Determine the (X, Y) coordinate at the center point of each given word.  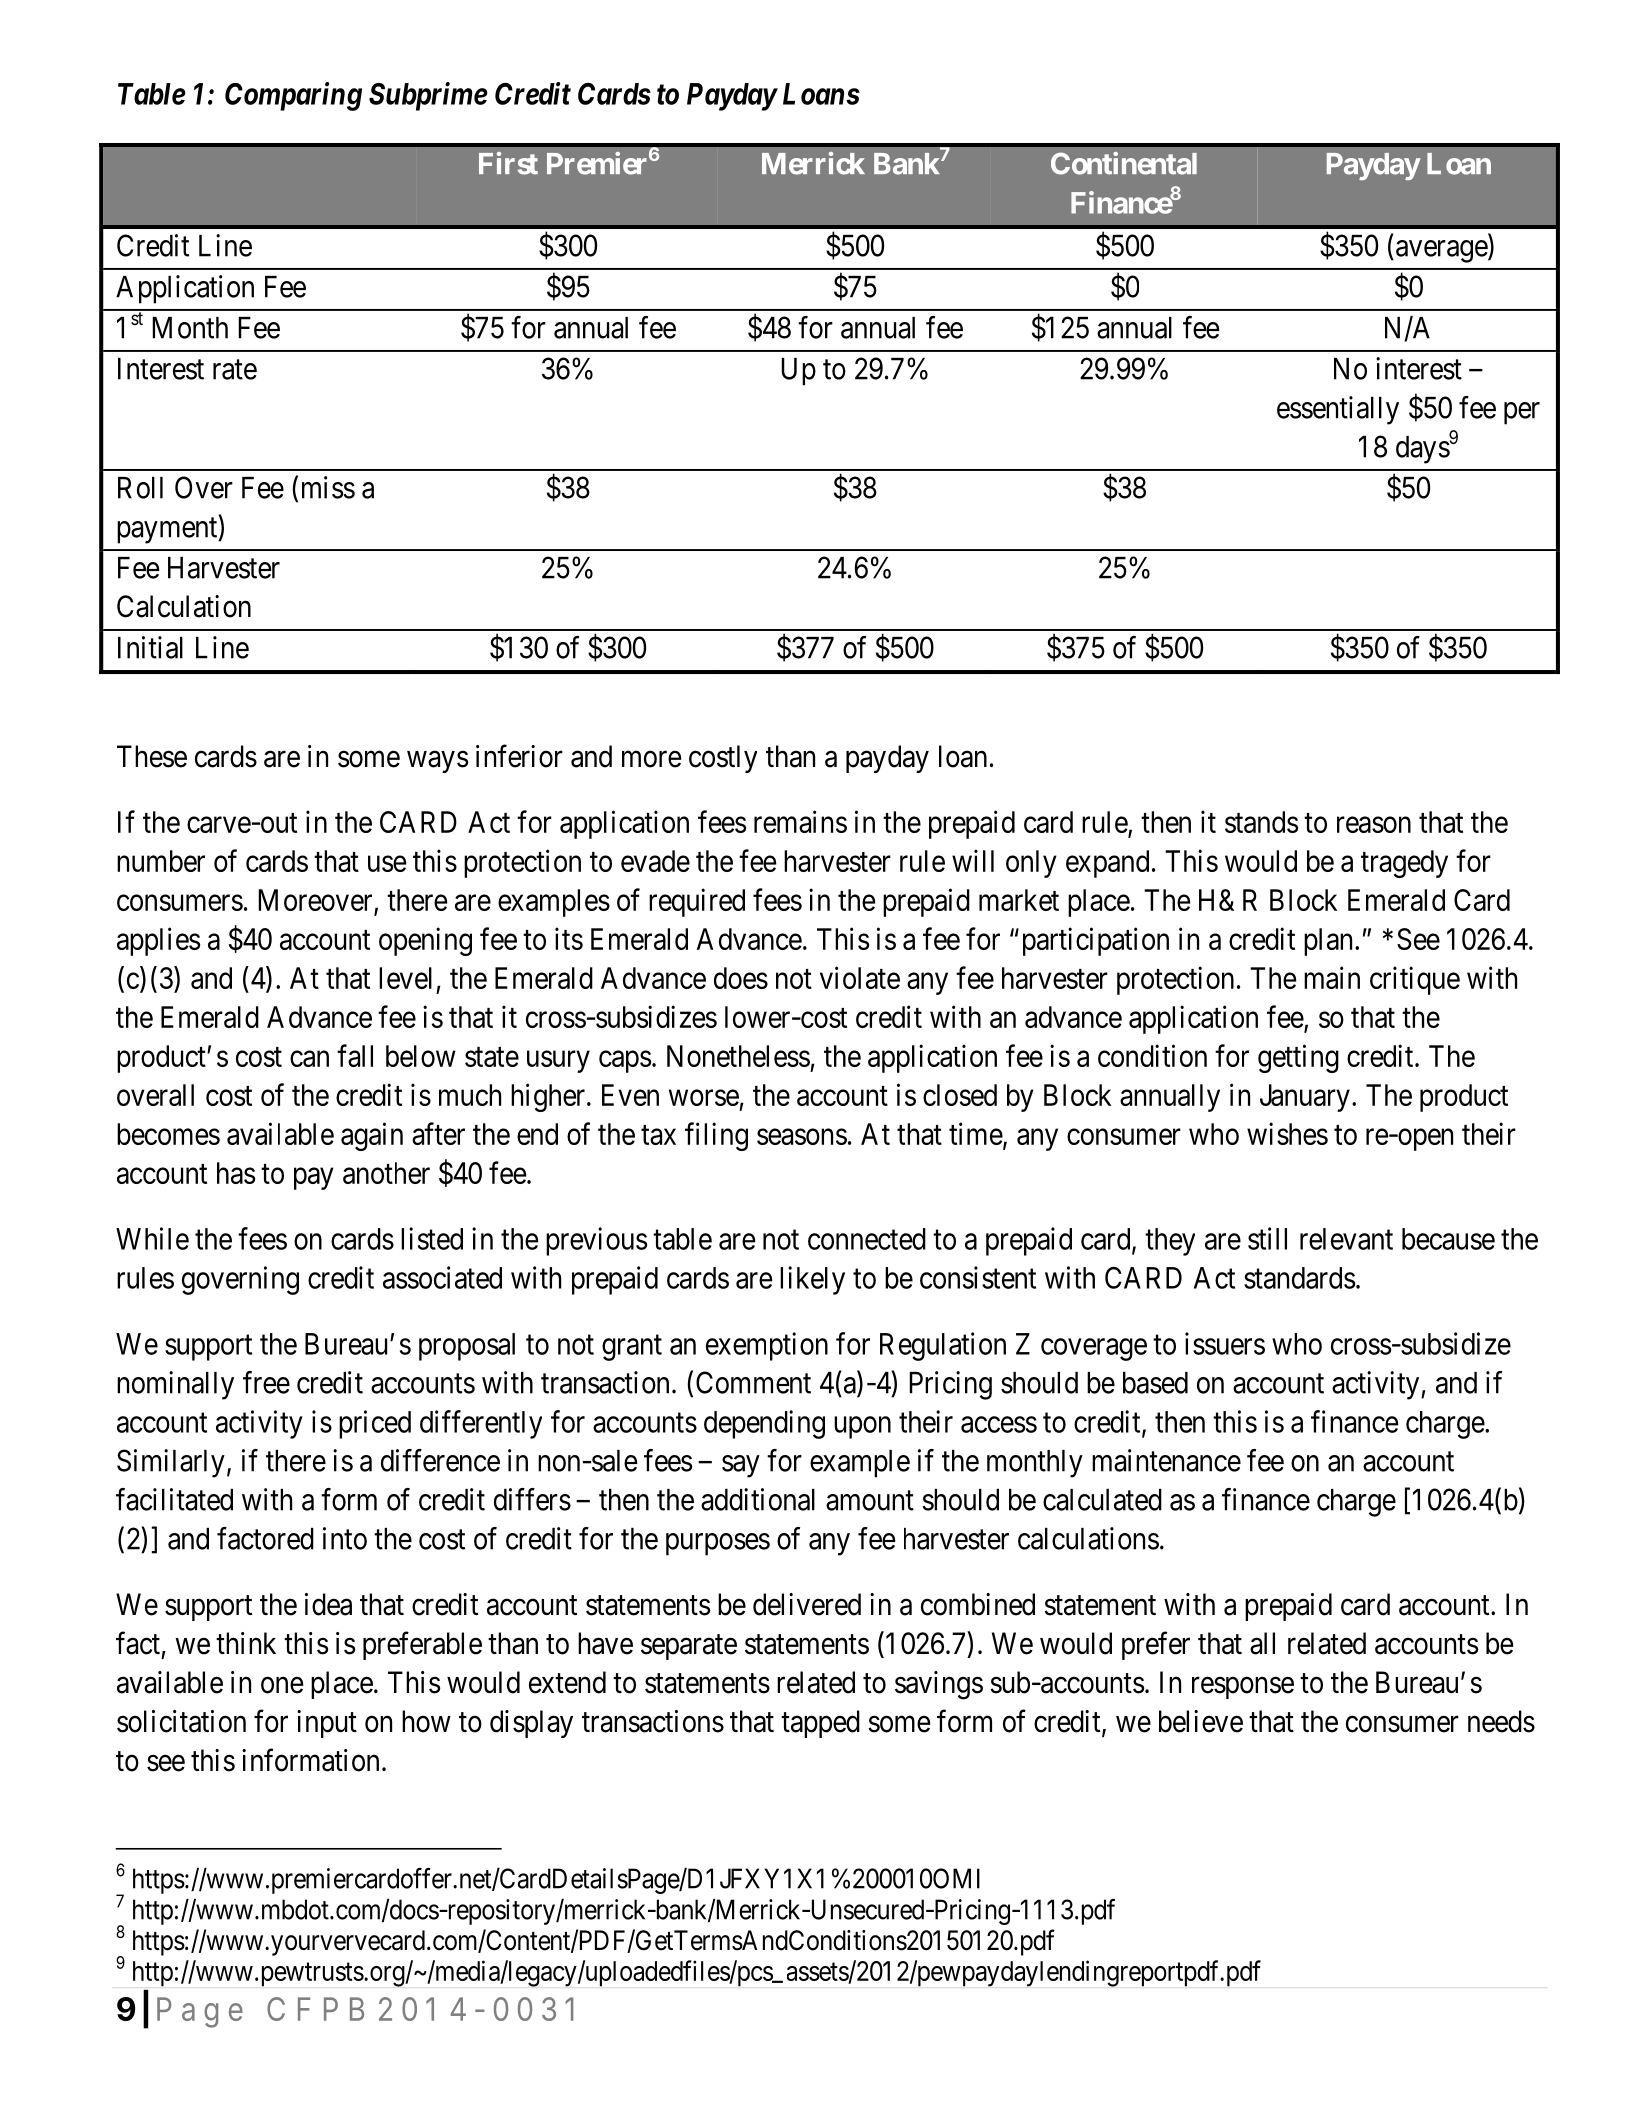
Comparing (293, 96)
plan (1328, 942)
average (1442, 251)
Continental (1124, 163)
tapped (820, 1724)
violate (860, 977)
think (246, 1643)
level (405, 978)
